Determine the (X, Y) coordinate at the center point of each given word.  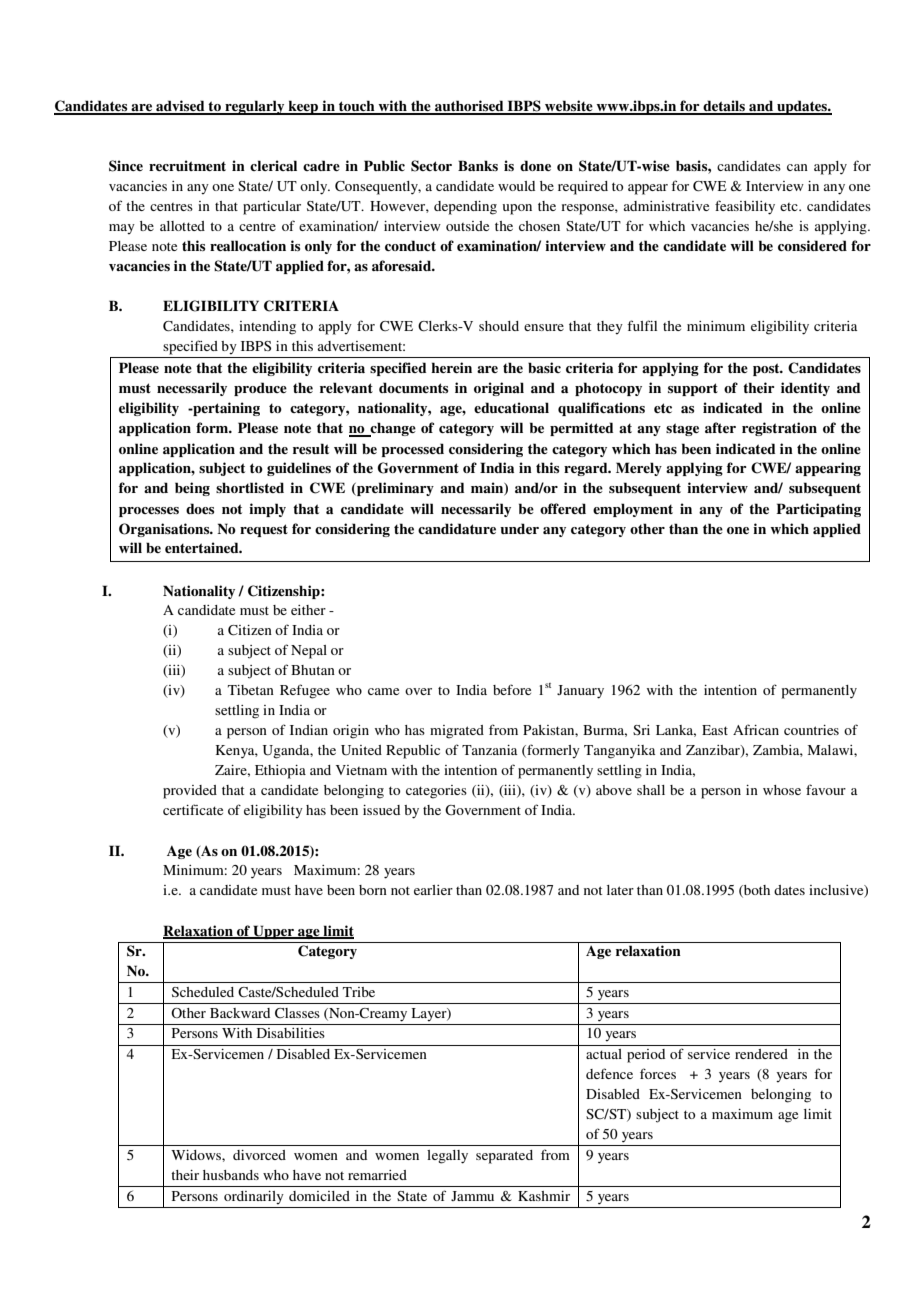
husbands (231, 1175)
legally (447, 1157)
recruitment (187, 165)
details (724, 107)
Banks (478, 165)
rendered (761, 1054)
